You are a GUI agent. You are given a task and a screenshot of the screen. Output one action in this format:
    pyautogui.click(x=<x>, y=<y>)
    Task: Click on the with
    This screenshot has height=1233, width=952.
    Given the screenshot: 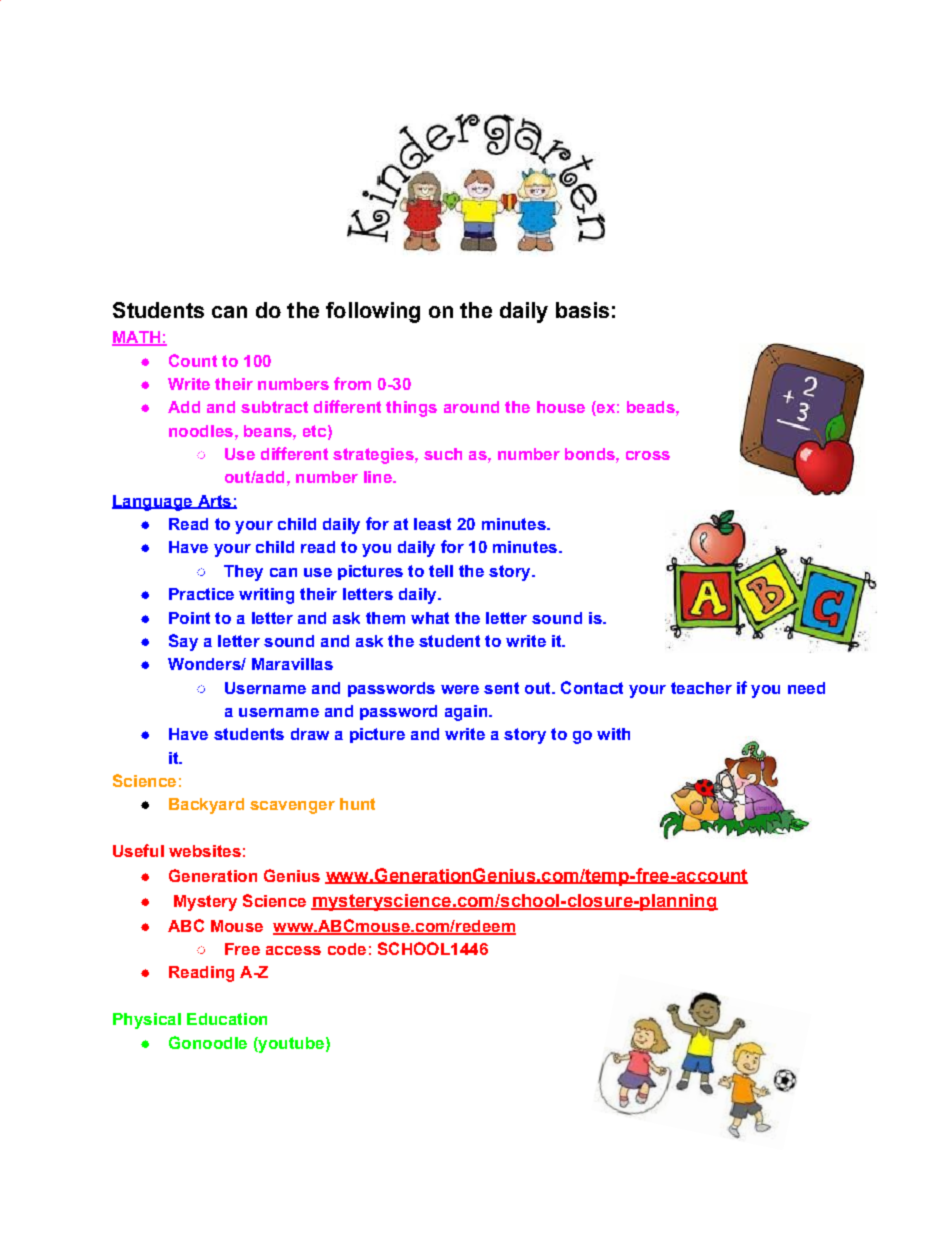 What is the action you would take?
    pyautogui.click(x=613, y=734)
